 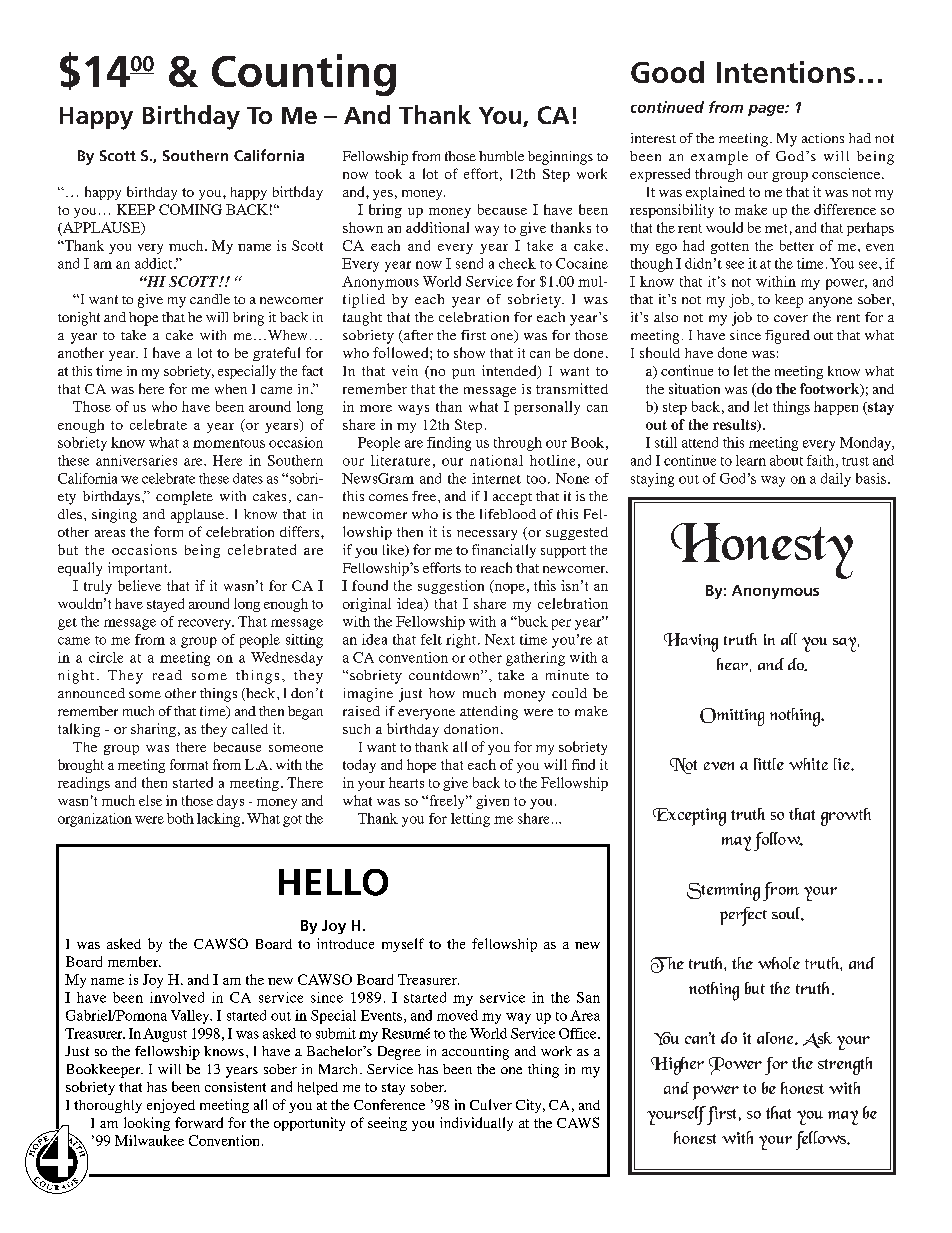 What do you see at coordinates (491, 1104) in the image?
I see `Culver` at bounding box center [491, 1104].
